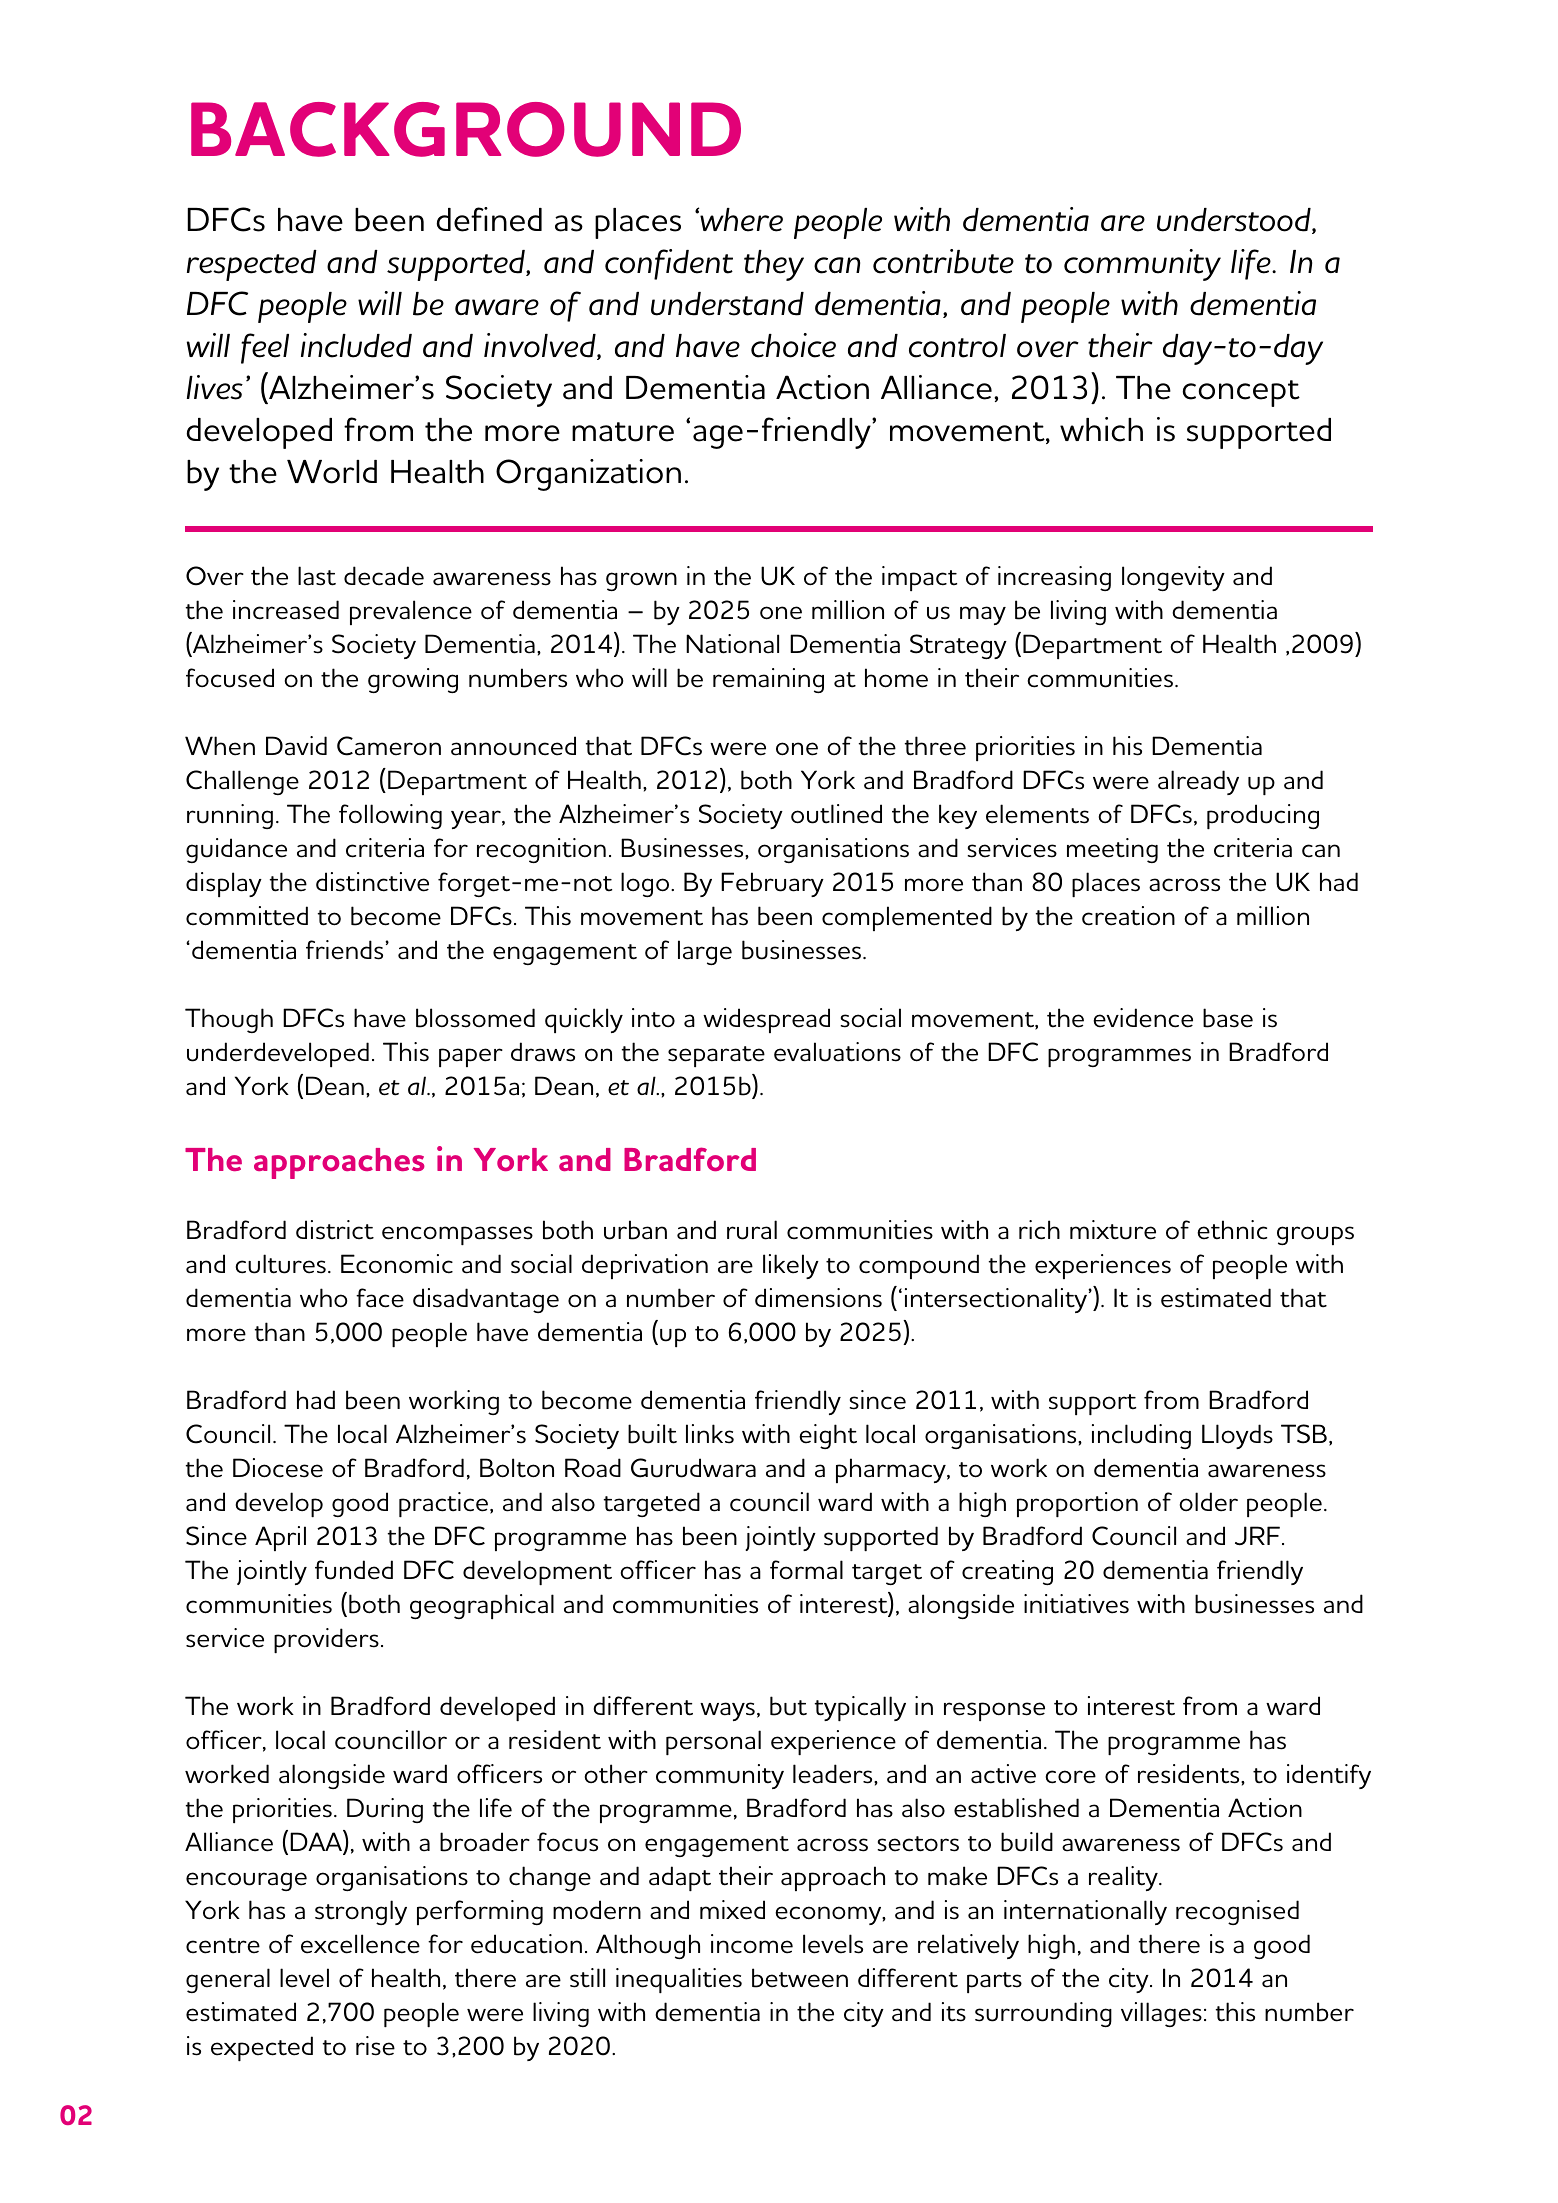 The height and width of the page is (2203, 1558). What do you see at coordinates (806, 1570) in the page?
I see `formal` at bounding box center [806, 1570].
